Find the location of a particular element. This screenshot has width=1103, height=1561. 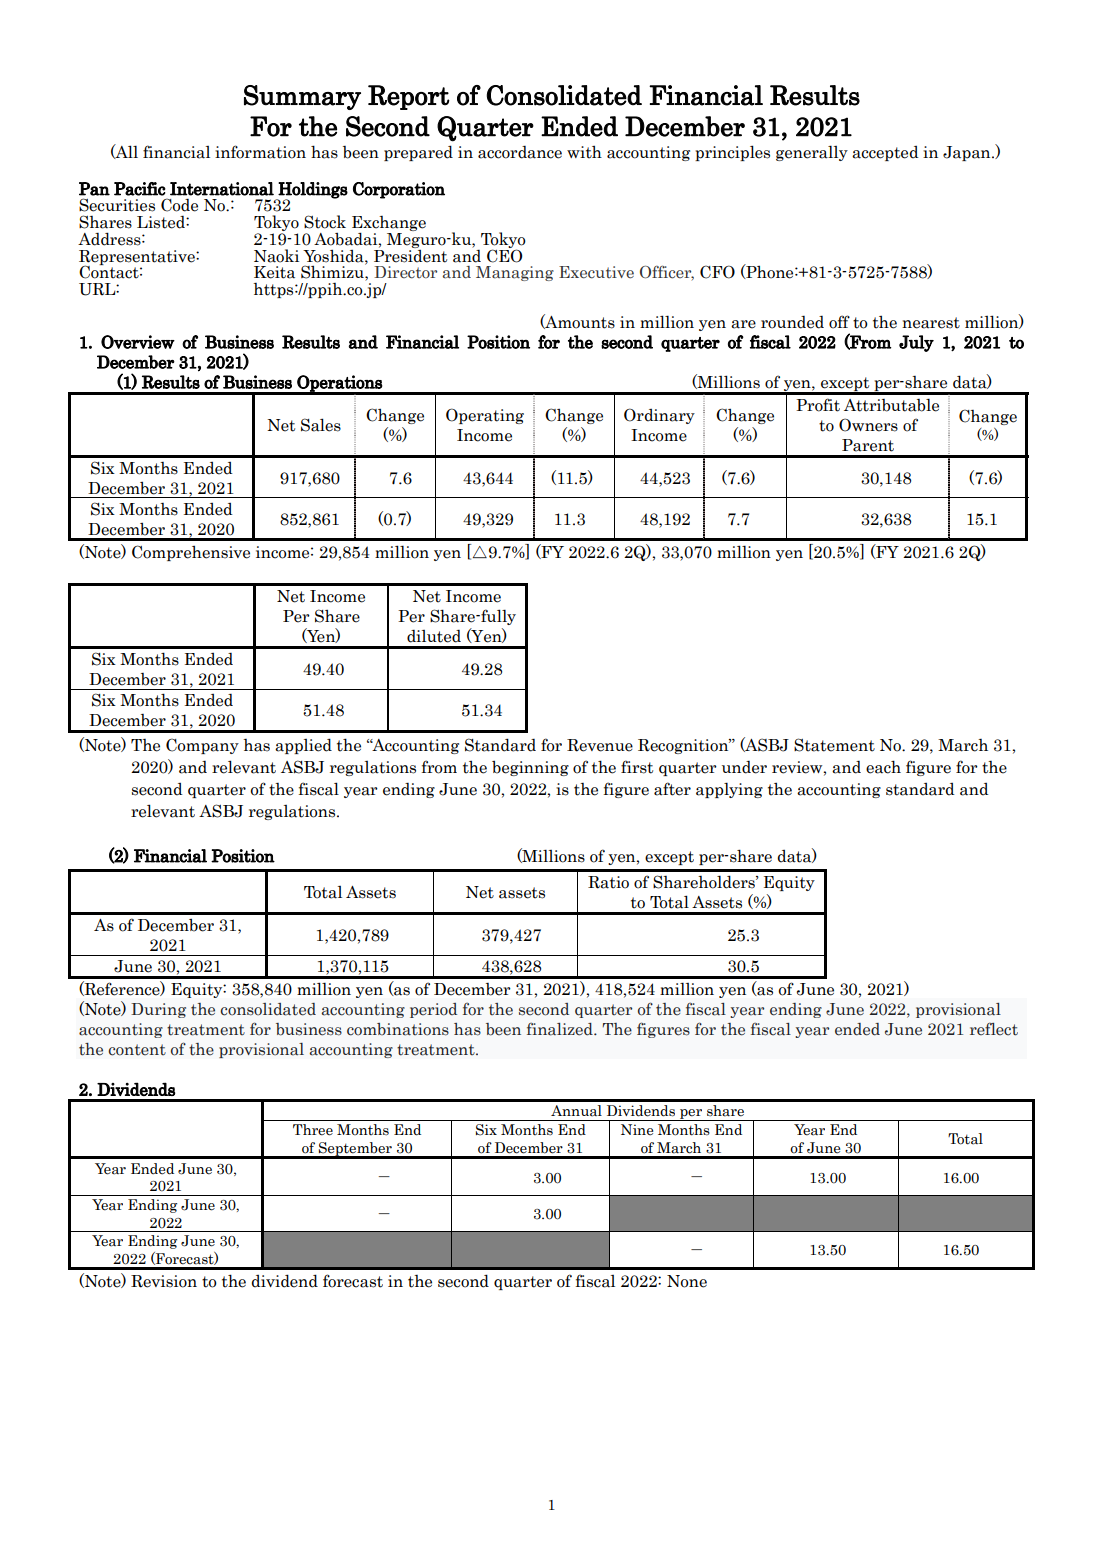

beginning is located at coordinates (530, 768).
